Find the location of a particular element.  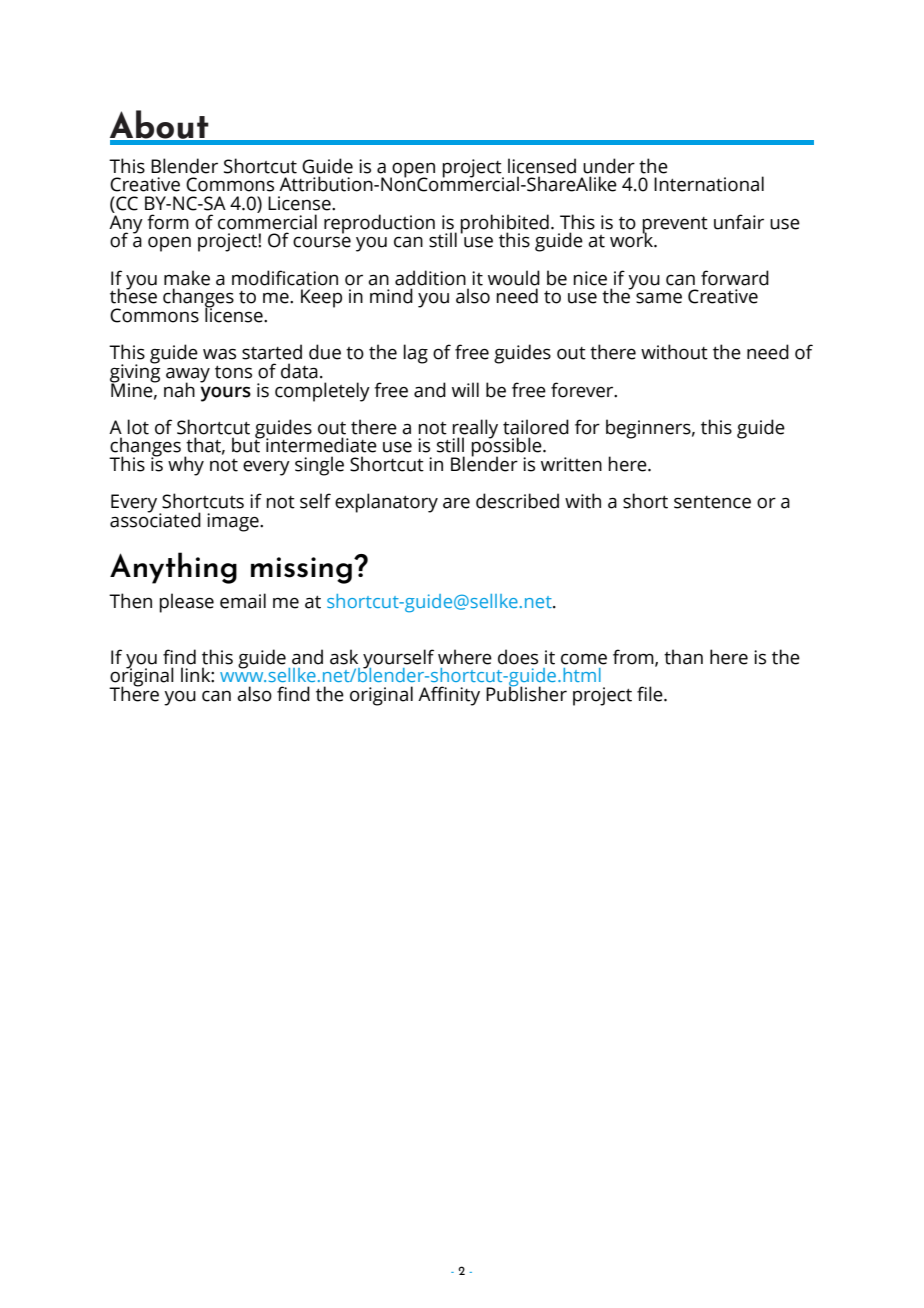

missing is located at coordinates (301, 570).
